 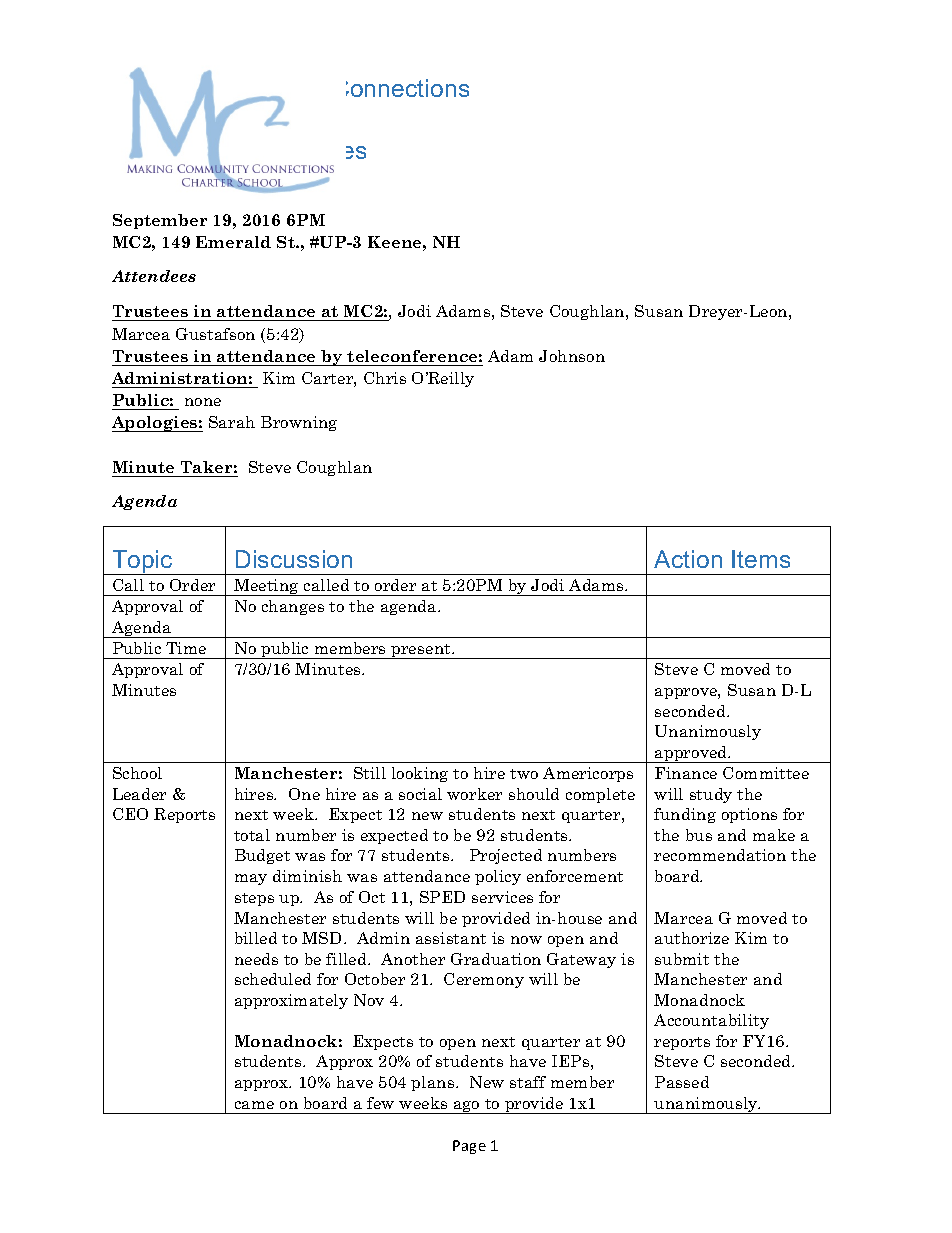 I want to click on came, so click(x=254, y=1105).
